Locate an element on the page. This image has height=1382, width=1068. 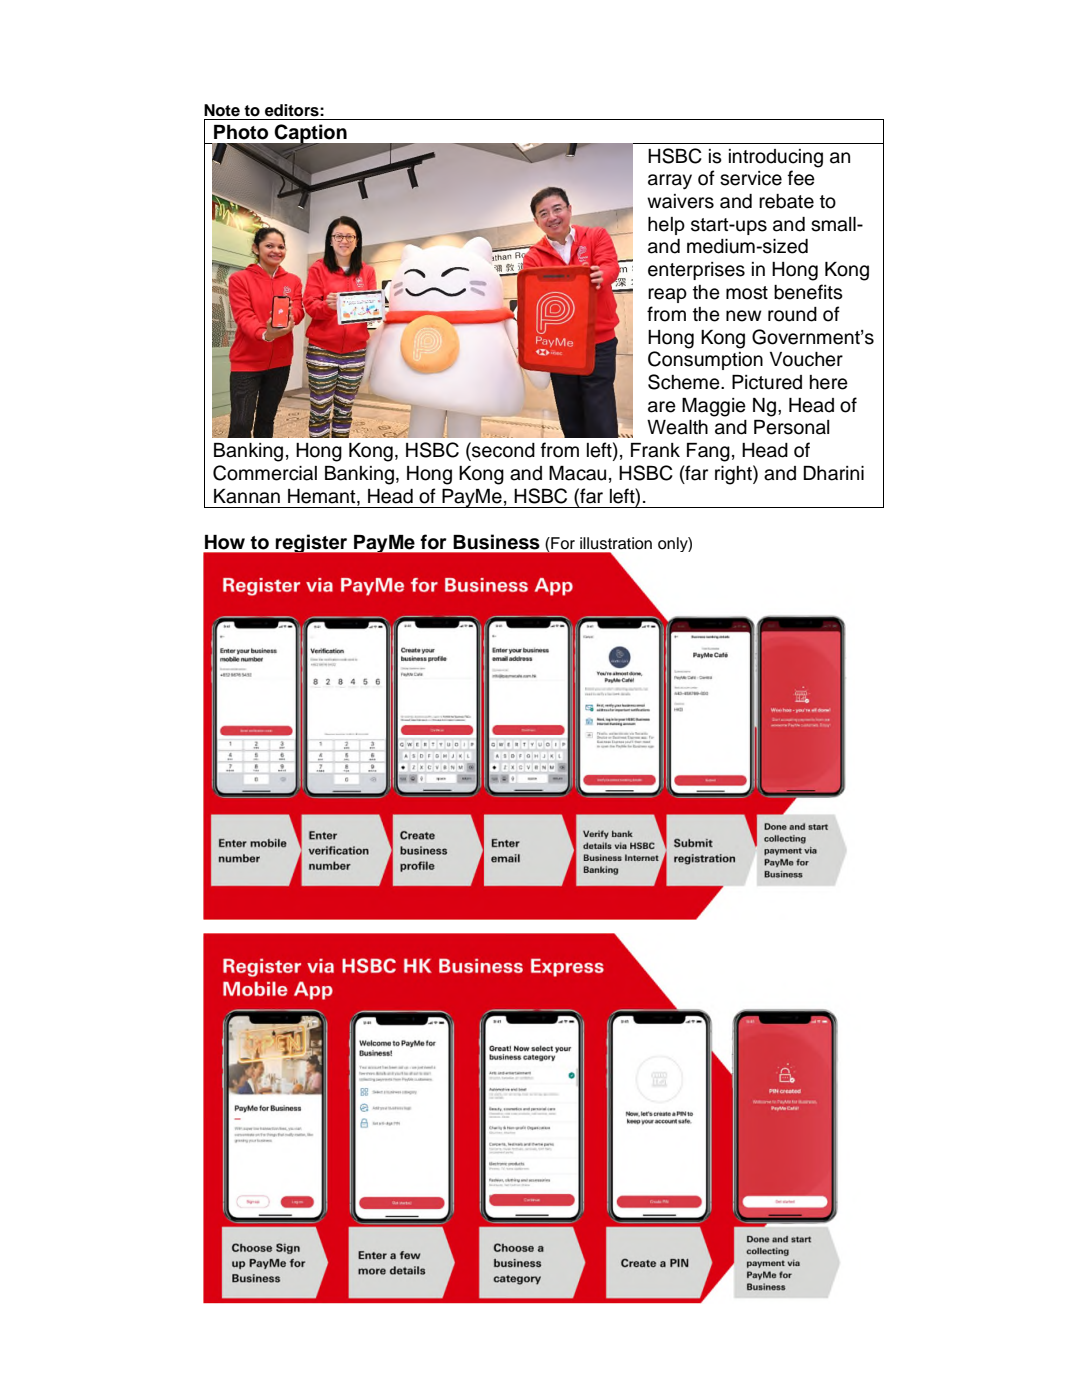
Photo is located at coordinates (241, 132).
